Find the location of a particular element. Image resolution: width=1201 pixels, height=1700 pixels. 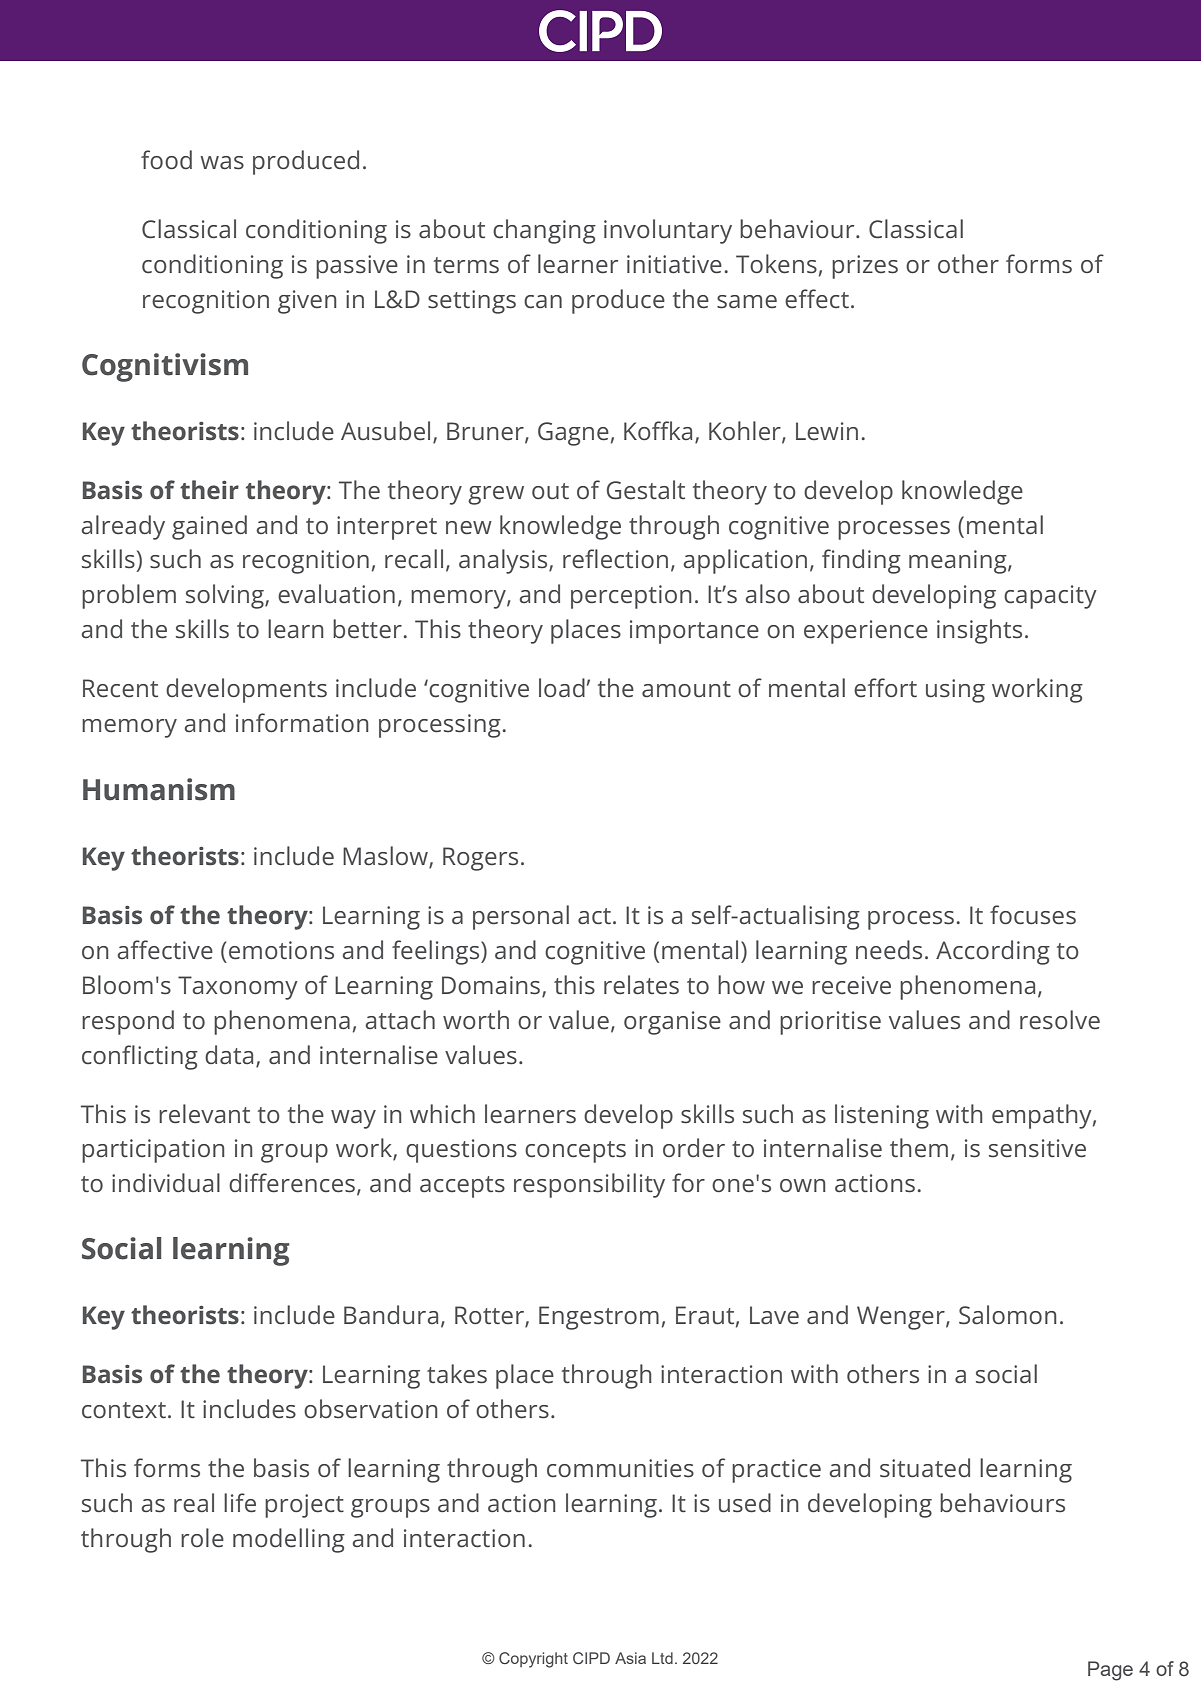

using is located at coordinates (955, 691).
